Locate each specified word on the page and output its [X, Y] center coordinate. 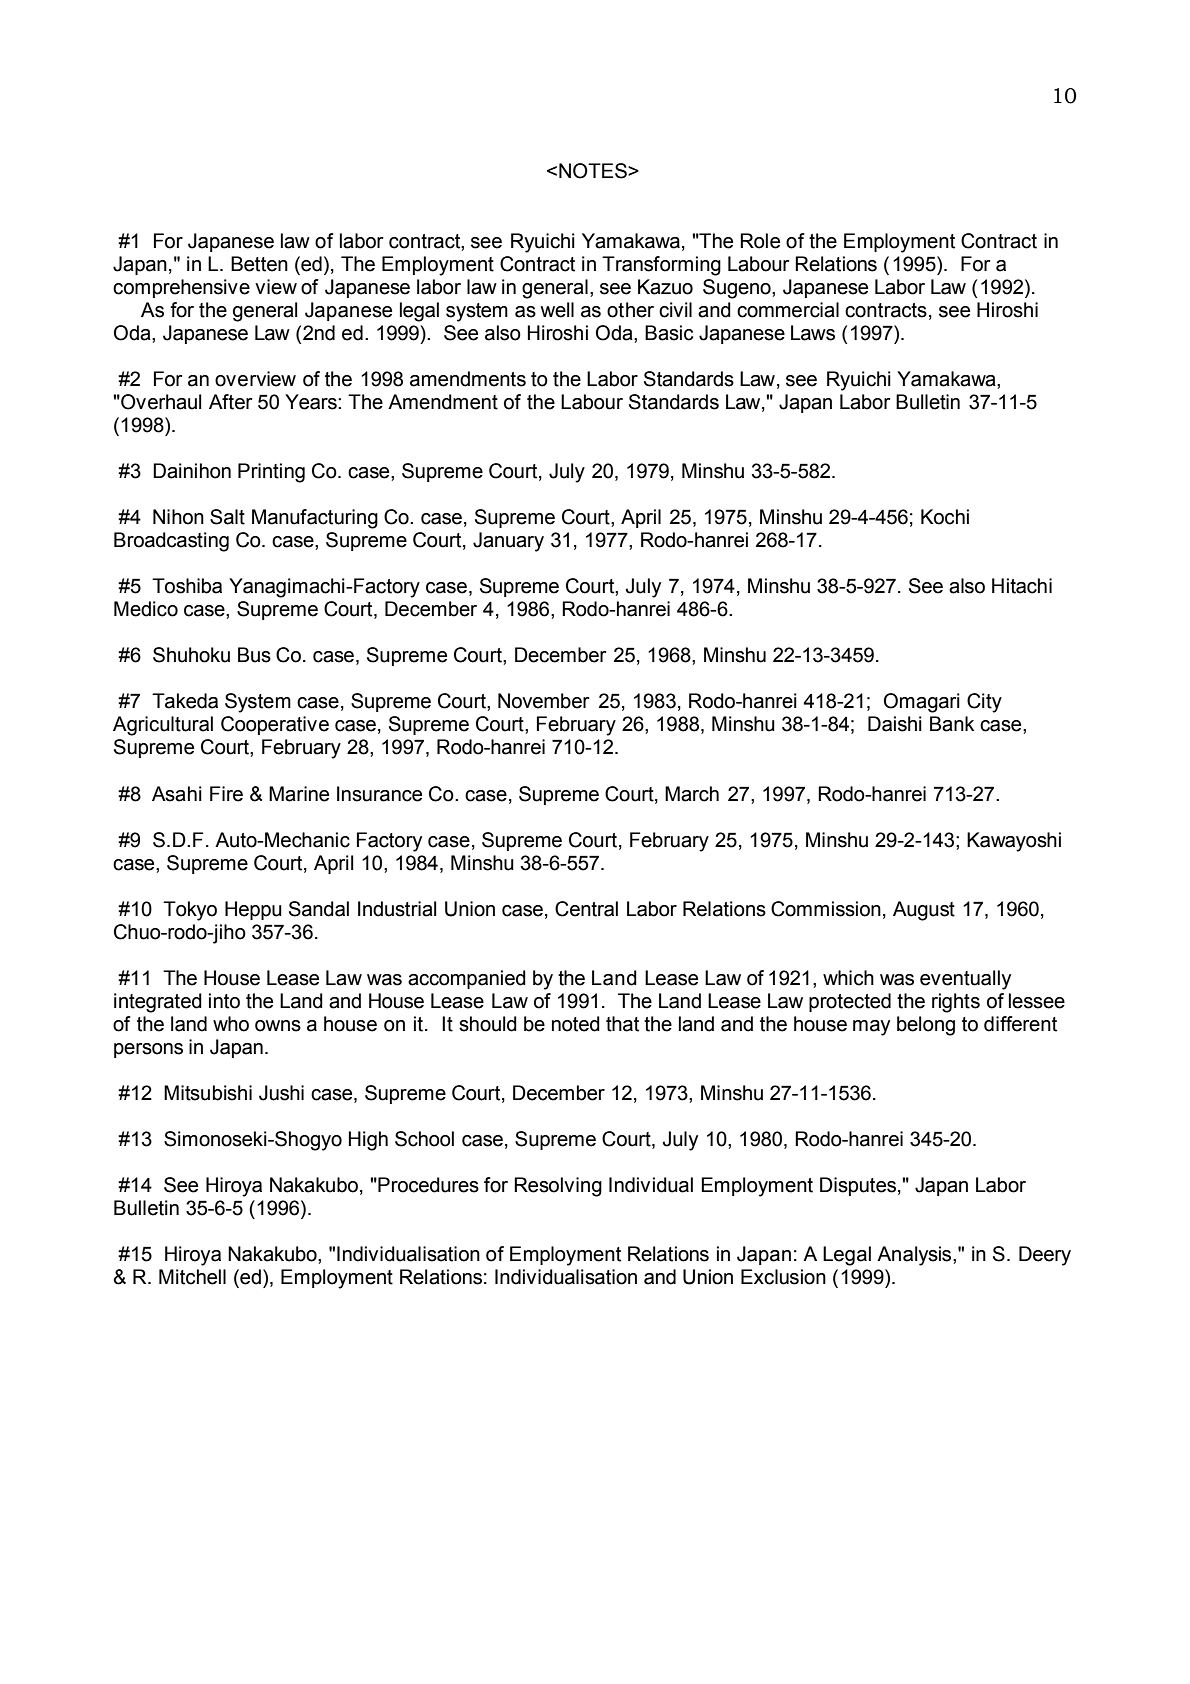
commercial [788, 310]
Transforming [661, 266]
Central [586, 909]
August [924, 911]
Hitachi [1022, 586]
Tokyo [190, 911]
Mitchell [192, 1277]
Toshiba [187, 586]
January [508, 542]
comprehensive [181, 288]
